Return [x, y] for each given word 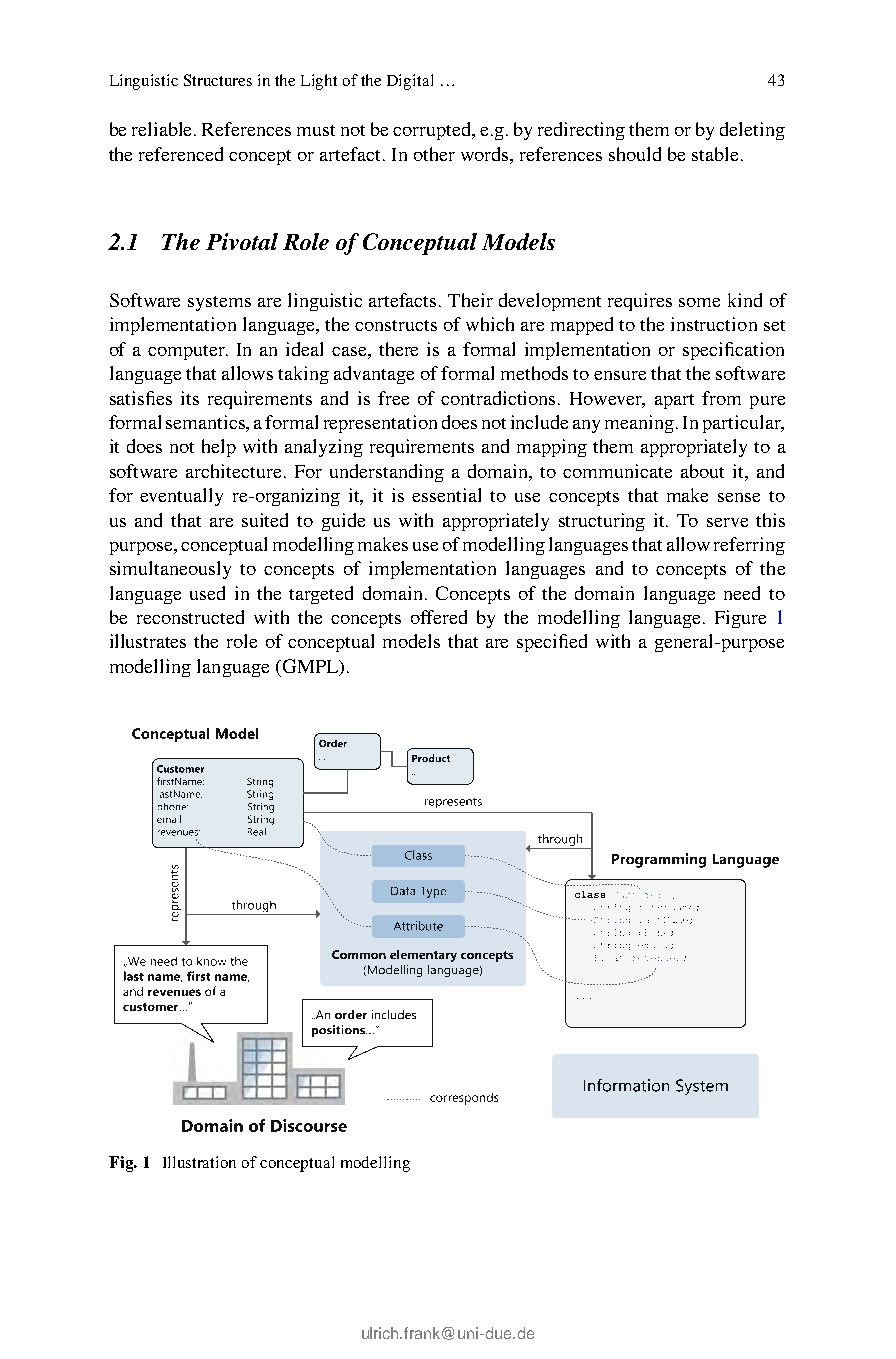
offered [439, 617]
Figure [740, 619]
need [742, 593]
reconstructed [190, 617]
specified [552, 643]
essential [446, 495]
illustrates [148, 641]
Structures [218, 80]
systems [219, 303]
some [699, 302]
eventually [181, 497]
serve [727, 522]
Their [470, 300]
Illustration [199, 1162]
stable [715, 154]
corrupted [433, 131]
